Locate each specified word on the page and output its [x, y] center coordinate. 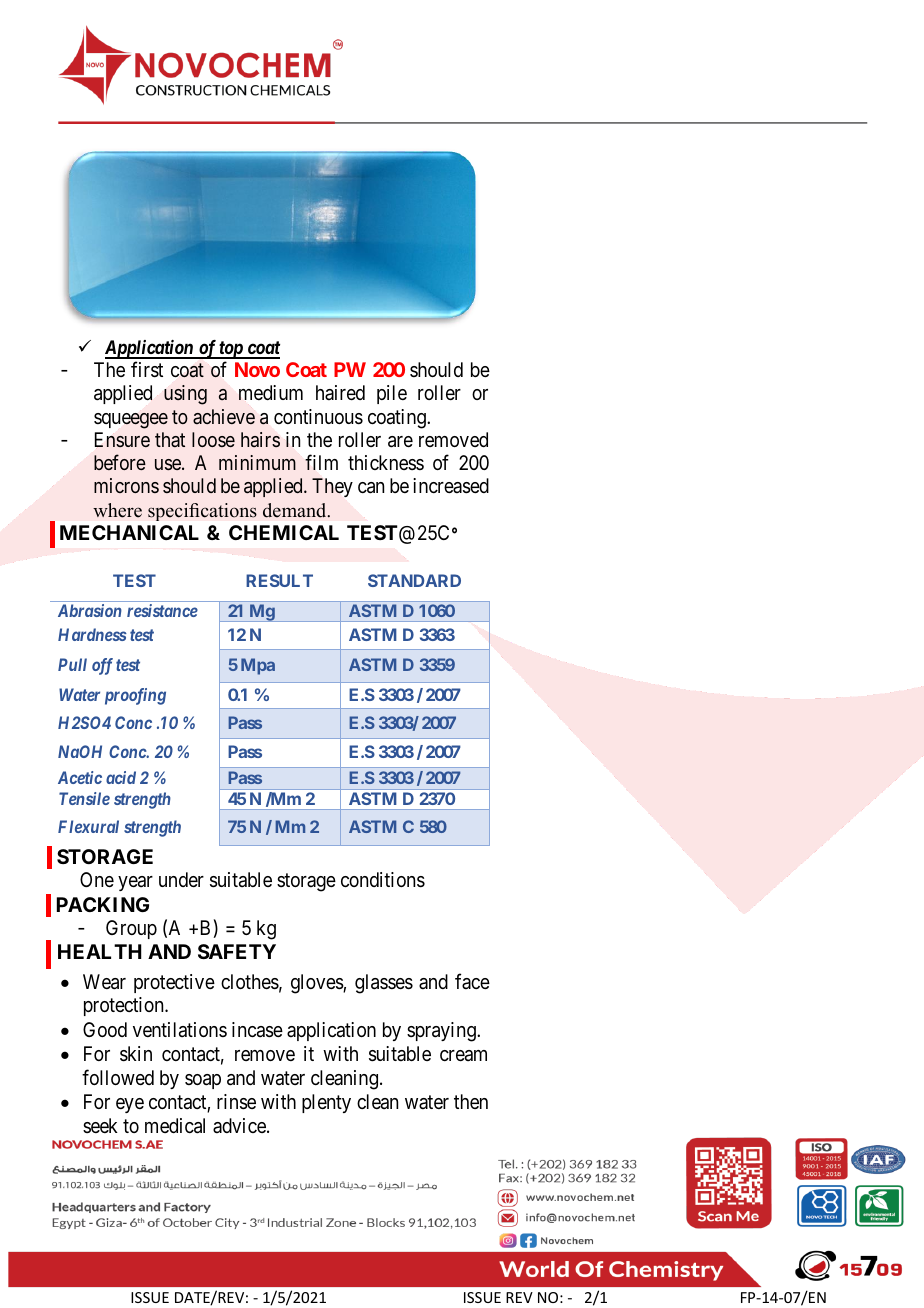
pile [392, 394]
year [135, 883]
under [181, 880]
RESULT [279, 580]
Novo [257, 369]
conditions [383, 880]
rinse [236, 1102]
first [147, 370]
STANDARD [414, 580]
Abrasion [90, 610]
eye [130, 1105]
